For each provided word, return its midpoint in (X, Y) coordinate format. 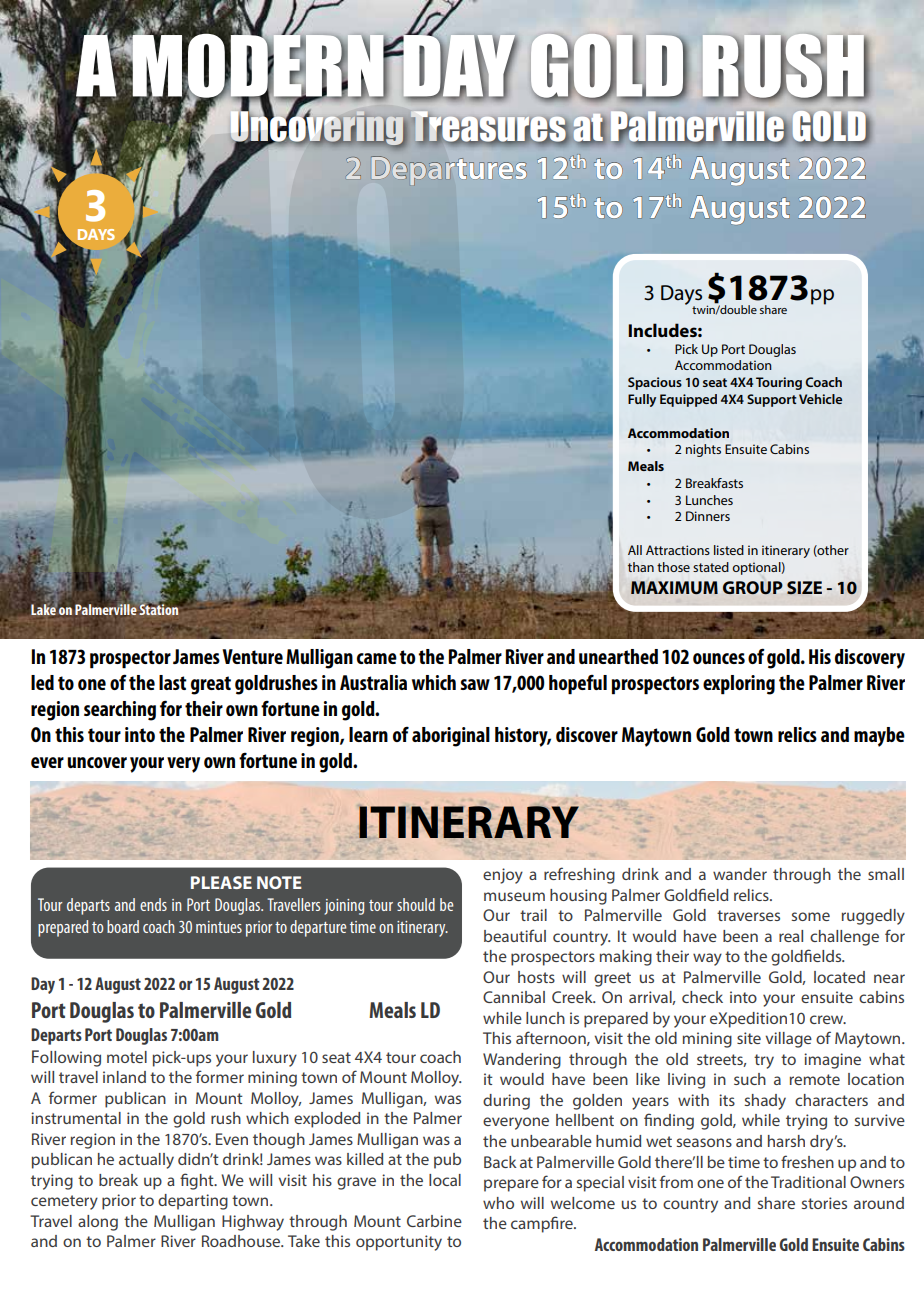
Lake (44, 609)
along (98, 1223)
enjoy (503, 876)
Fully (642, 400)
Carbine (434, 1221)
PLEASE (221, 882)
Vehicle (820, 399)
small (886, 874)
